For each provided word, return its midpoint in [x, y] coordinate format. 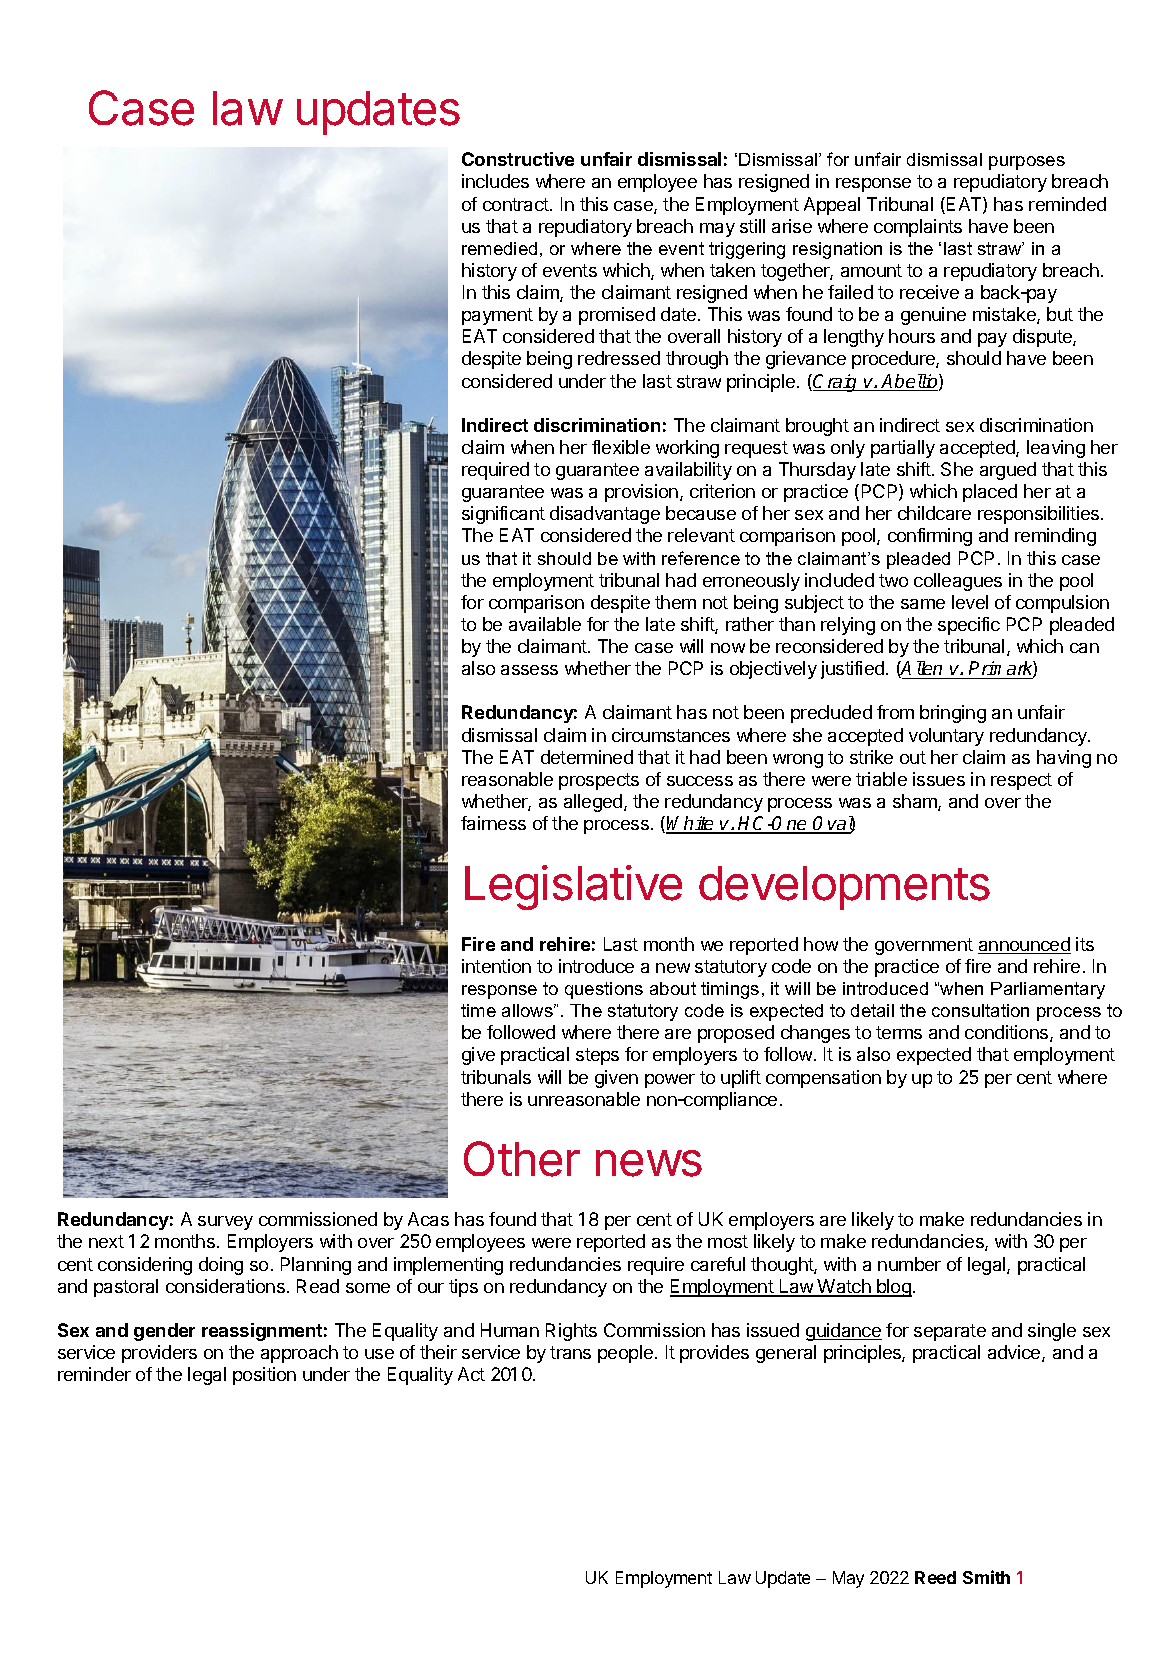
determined [587, 757]
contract [517, 204]
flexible [621, 447]
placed [990, 493]
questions [604, 990]
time [478, 1010]
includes [495, 181]
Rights [571, 1332]
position [264, 1376]
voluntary [946, 737]
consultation [980, 1010]
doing [221, 1266]
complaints [918, 228]
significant [503, 515]
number [909, 1264]
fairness [493, 823]
